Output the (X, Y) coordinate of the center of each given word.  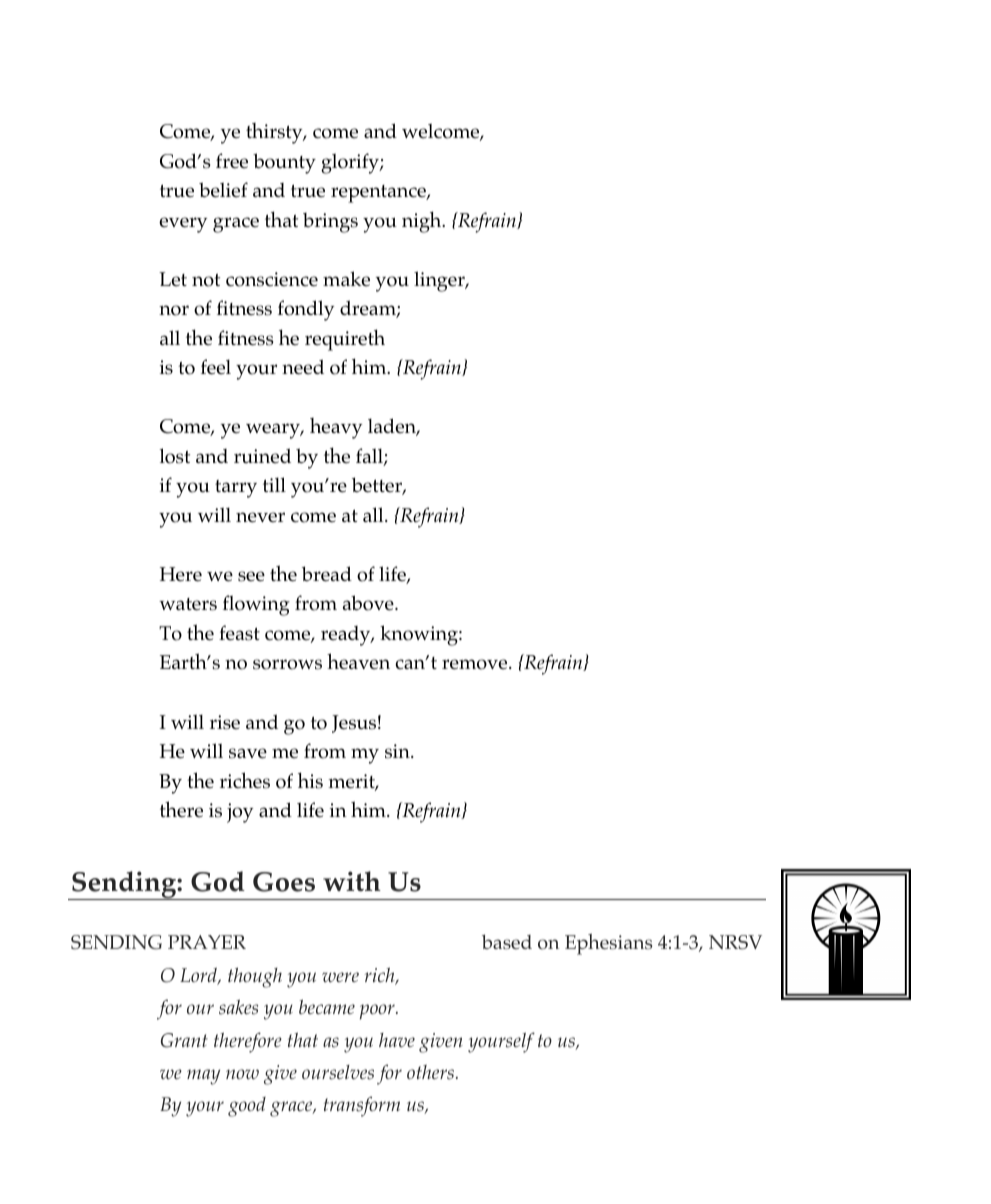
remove (476, 664)
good (247, 1107)
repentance (379, 194)
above (369, 603)
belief (223, 190)
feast (239, 633)
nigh (423, 222)
